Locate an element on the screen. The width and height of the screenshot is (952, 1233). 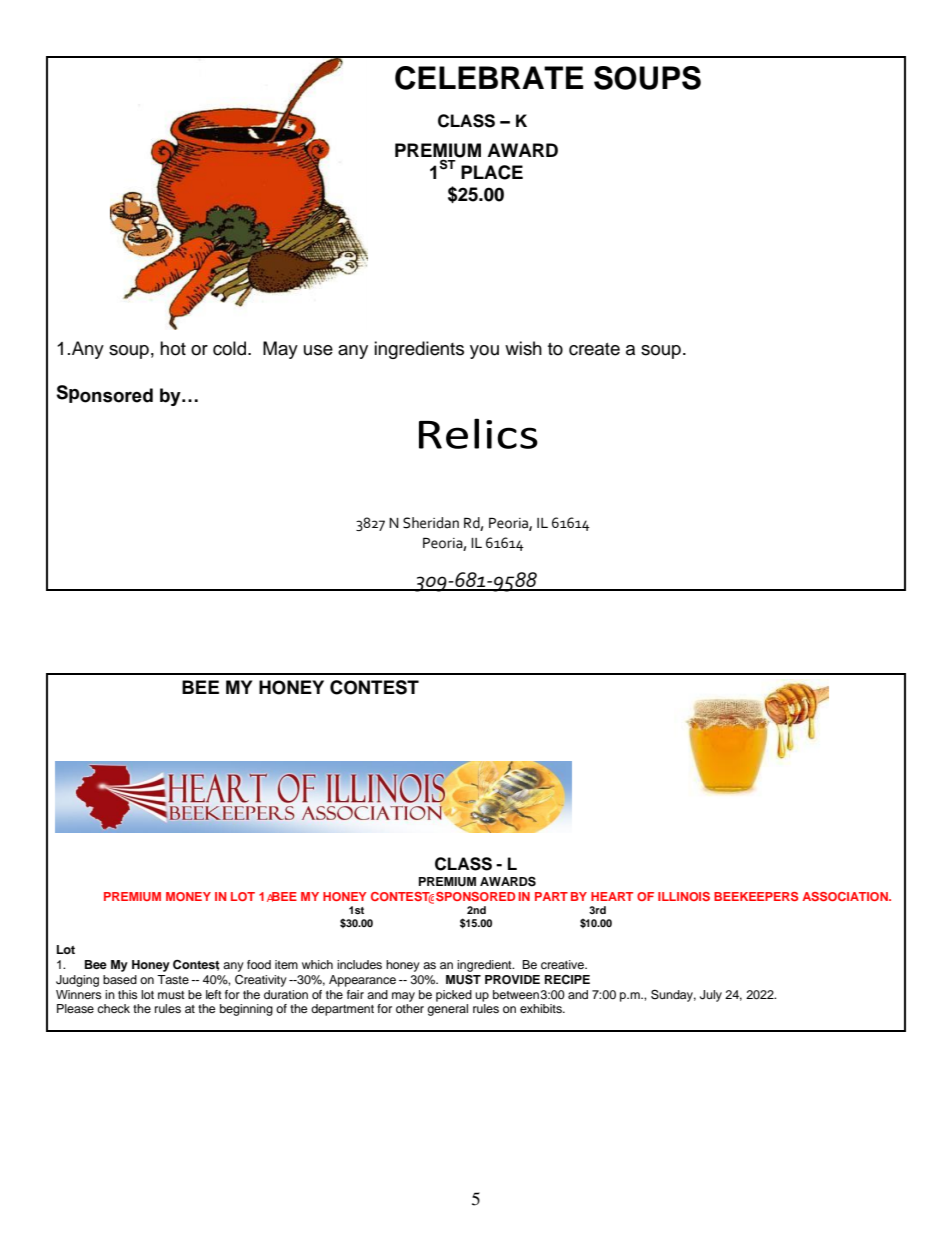
BEEKEEPERS is located at coordinates (756, 896).
